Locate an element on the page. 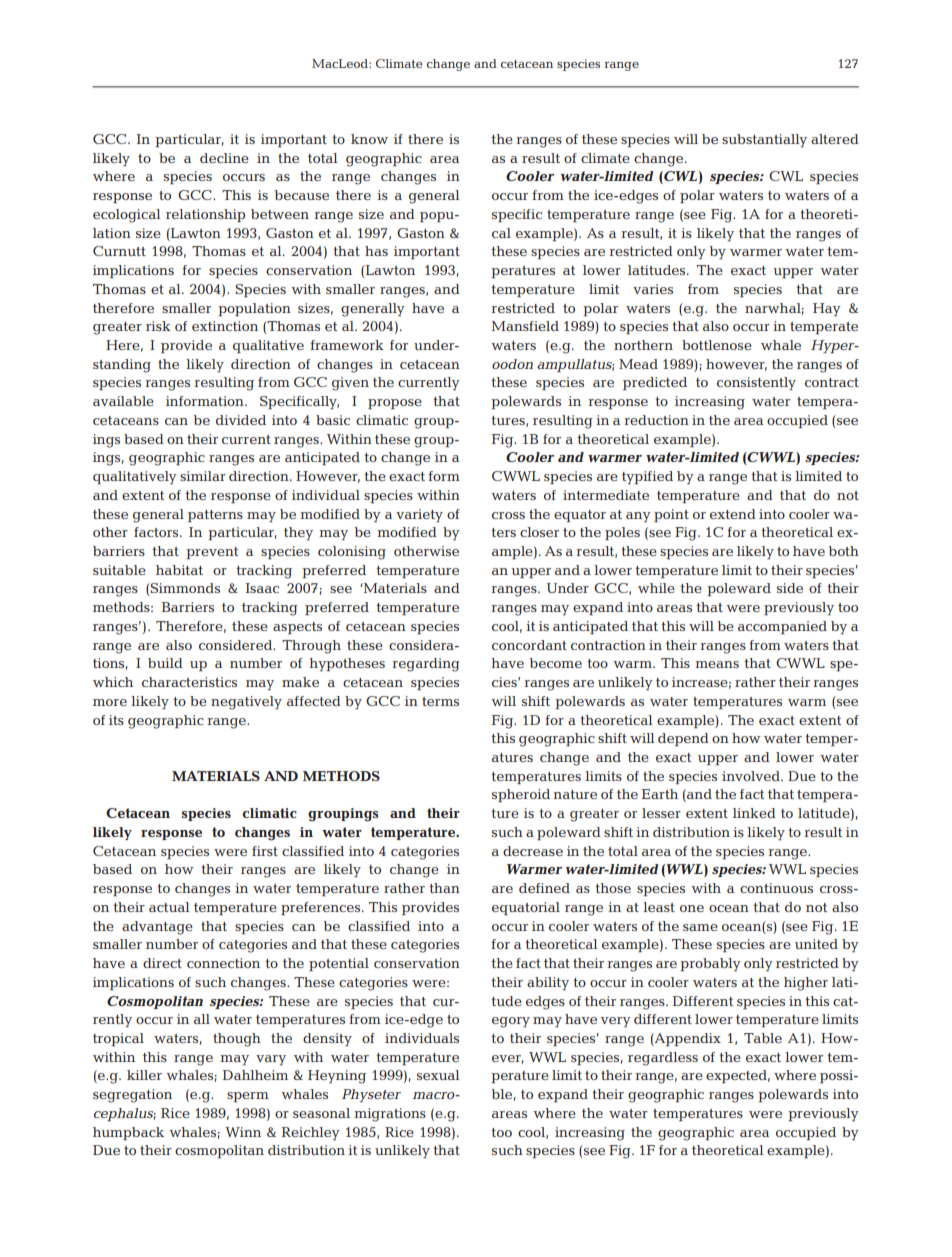 The image size is (952, 1257). concordant is located at coordinates (529, 645).
